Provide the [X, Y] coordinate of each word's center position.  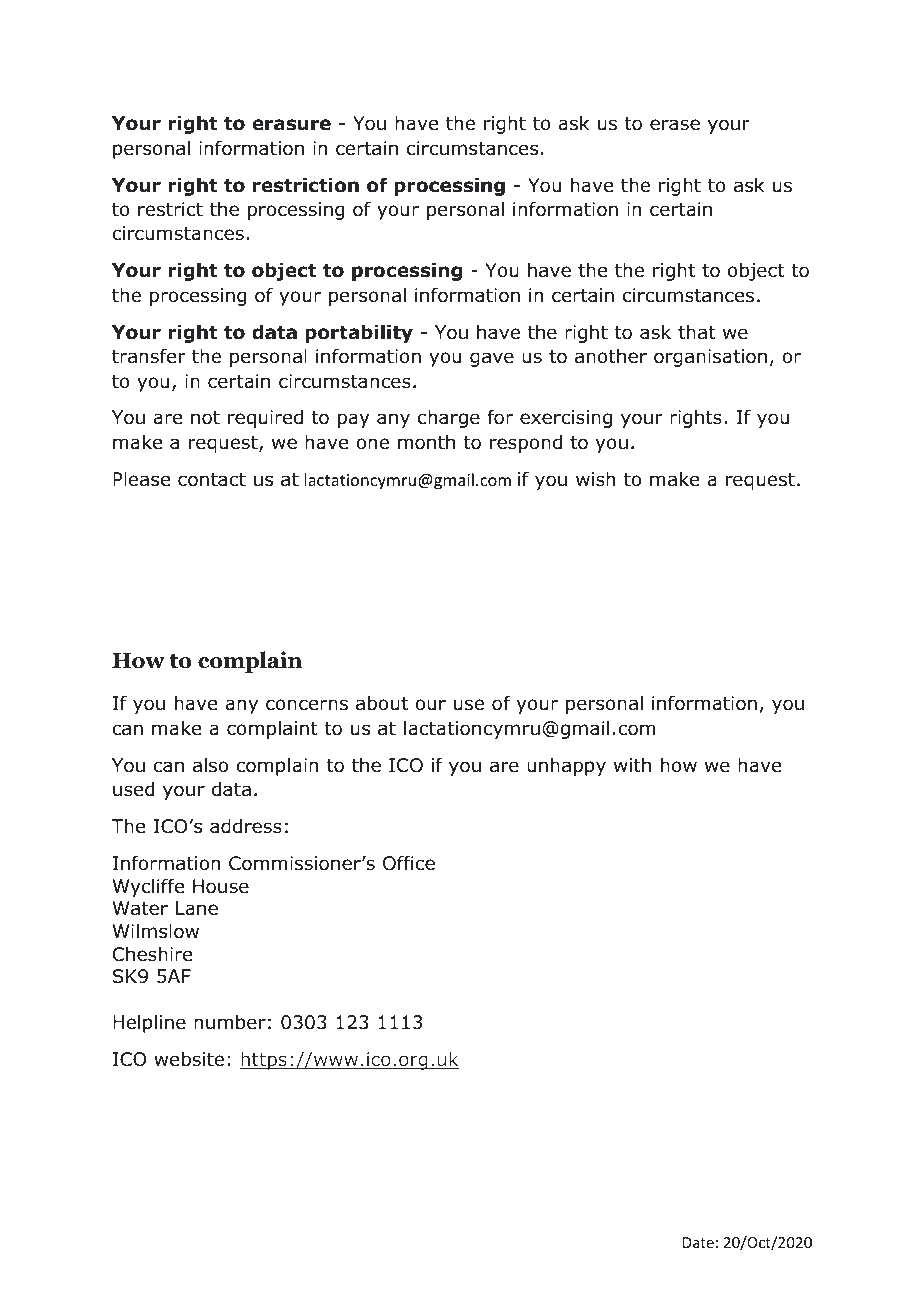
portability [359, 334]
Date [698, 1242]
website [189, 1059]
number [230, 1022]
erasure [291, 125]
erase [675, 125]
